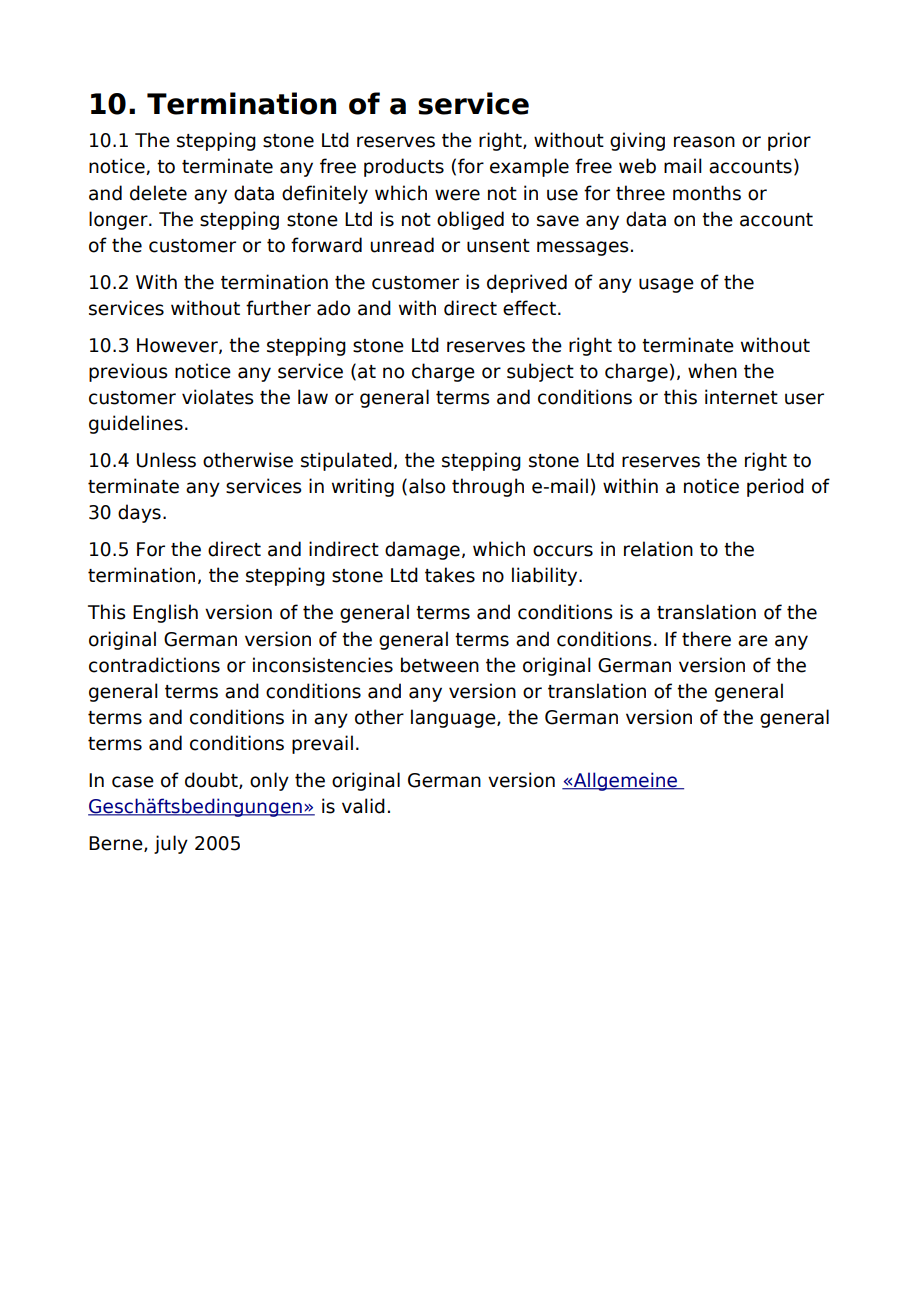 The height and width of the screenshot is (1308, 924). Describe the element at coordinates (404, 167) in the screenshot. I see `products` at that location.
